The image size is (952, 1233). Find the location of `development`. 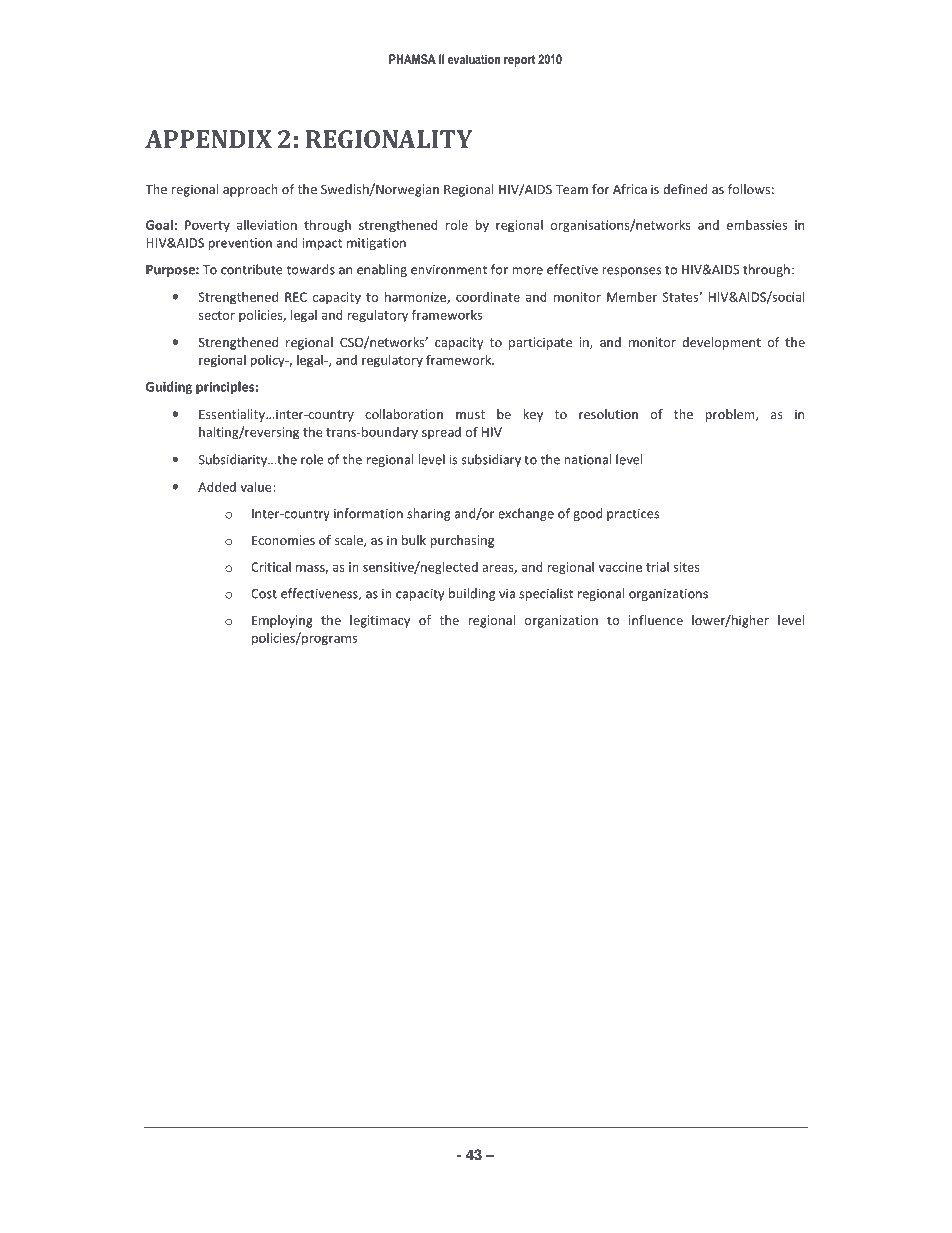

development is located at coordinates (721, 343).
